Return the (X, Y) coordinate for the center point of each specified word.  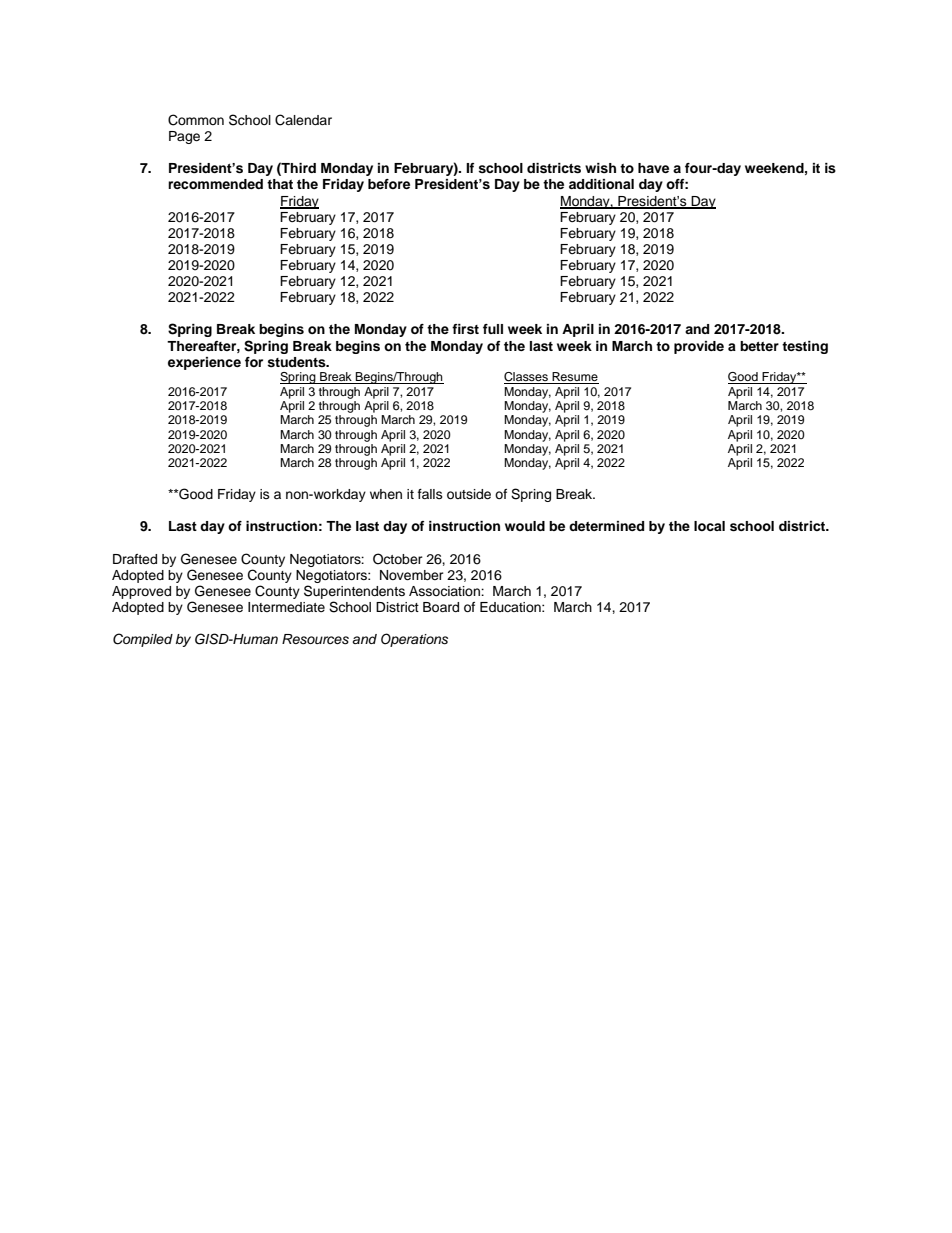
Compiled (143, 640)
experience (204, 363)
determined (606, 526)
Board (441, 607)
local (709, 526)
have (653, 168)
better (759, 346)
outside (469, 494)
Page (184, 137)
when (386, 494)
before (389, 184)
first (465, 329)
